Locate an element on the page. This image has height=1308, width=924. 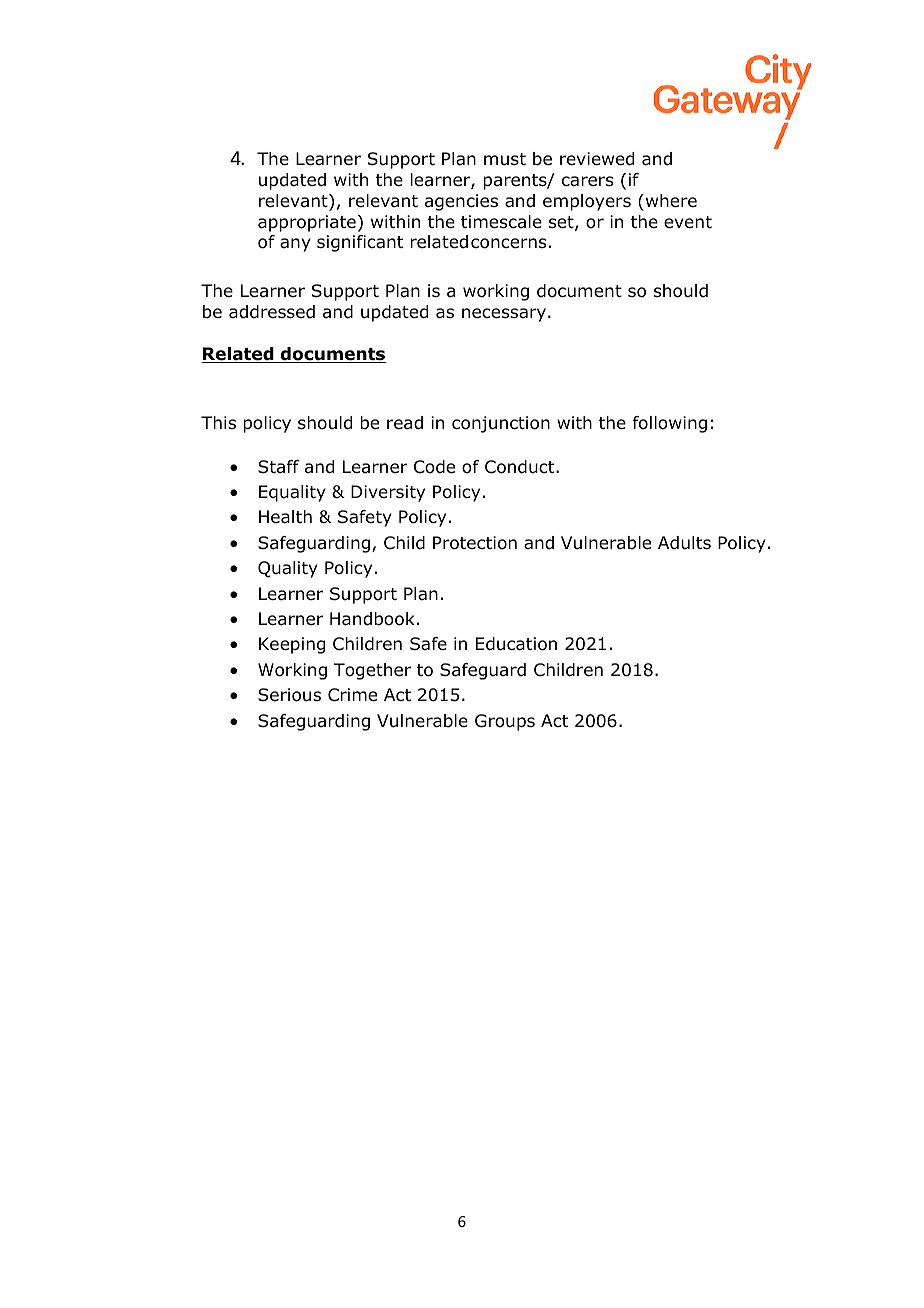
timescale is located at coordinates (501, 222).
